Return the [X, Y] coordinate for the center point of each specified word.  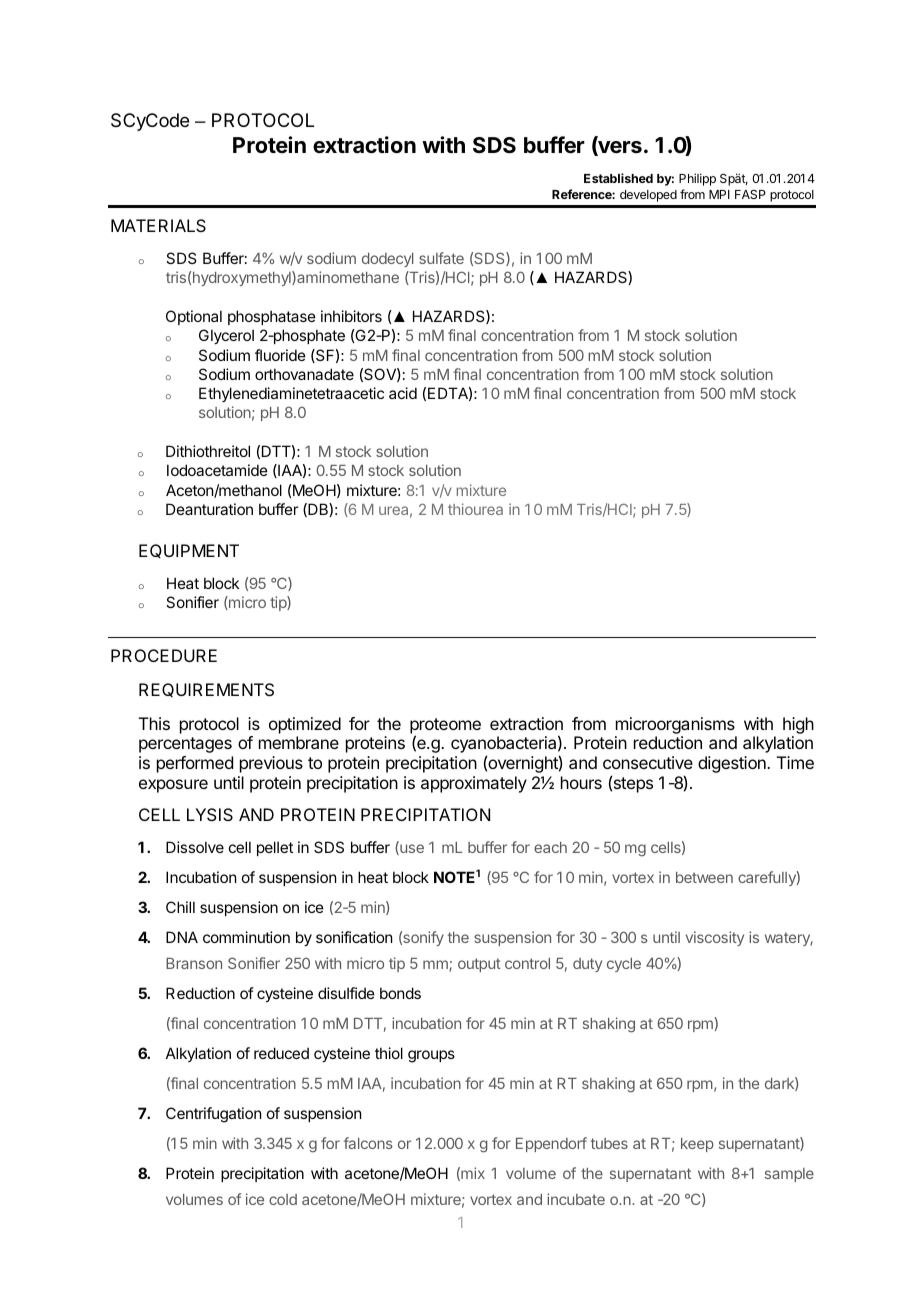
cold [283, 1199]
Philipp [697, 179]
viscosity [715, 938]
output [479, 965]
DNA [182, 937]
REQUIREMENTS [206, 690]
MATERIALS [158, 225]
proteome [445, 727]
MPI [719, 194]
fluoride [280, 355]
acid [403, 393]
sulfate [441, 258]
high [798, 725]
